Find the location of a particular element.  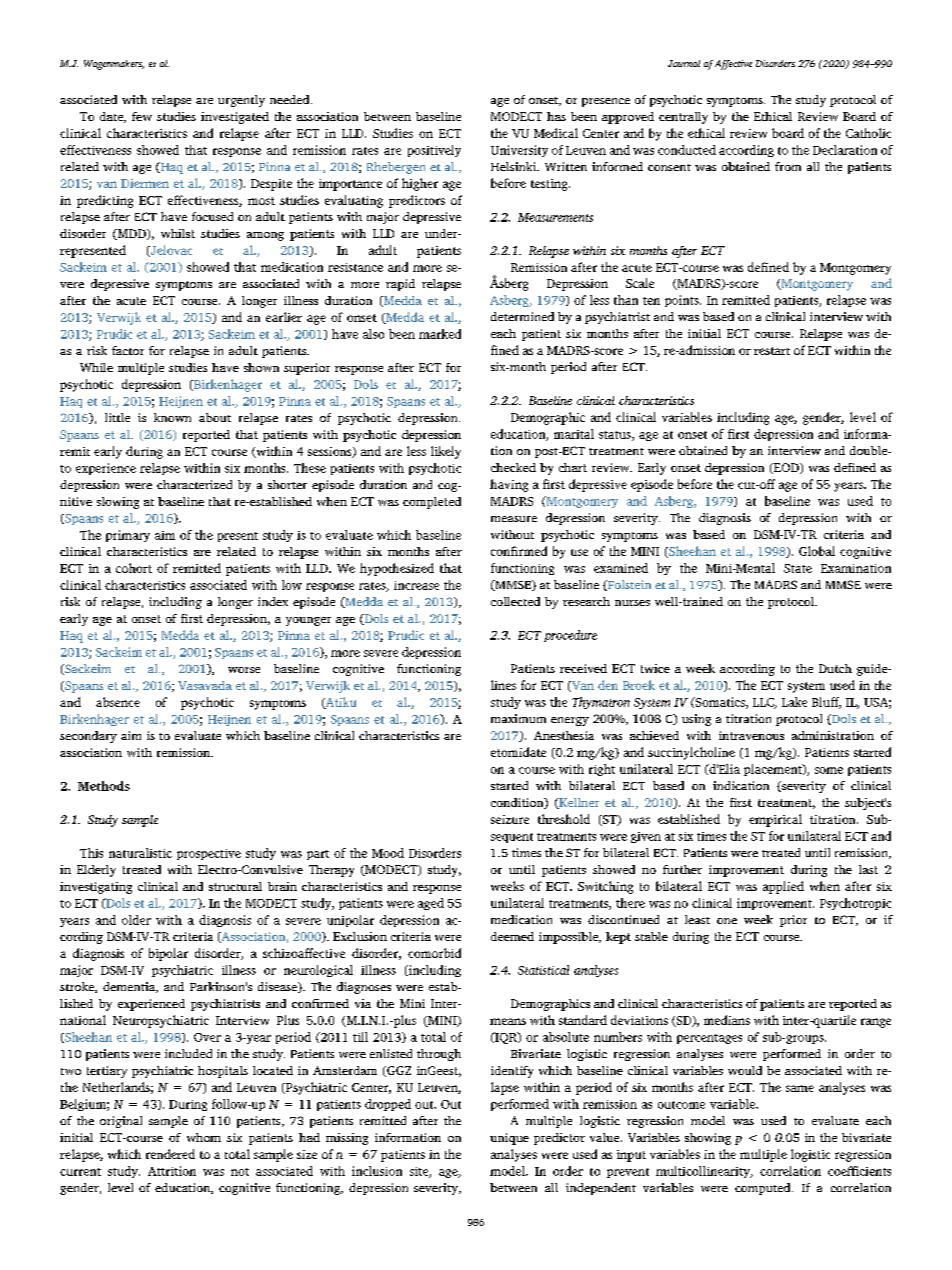

EOD is located at coordinates (786, 468).
